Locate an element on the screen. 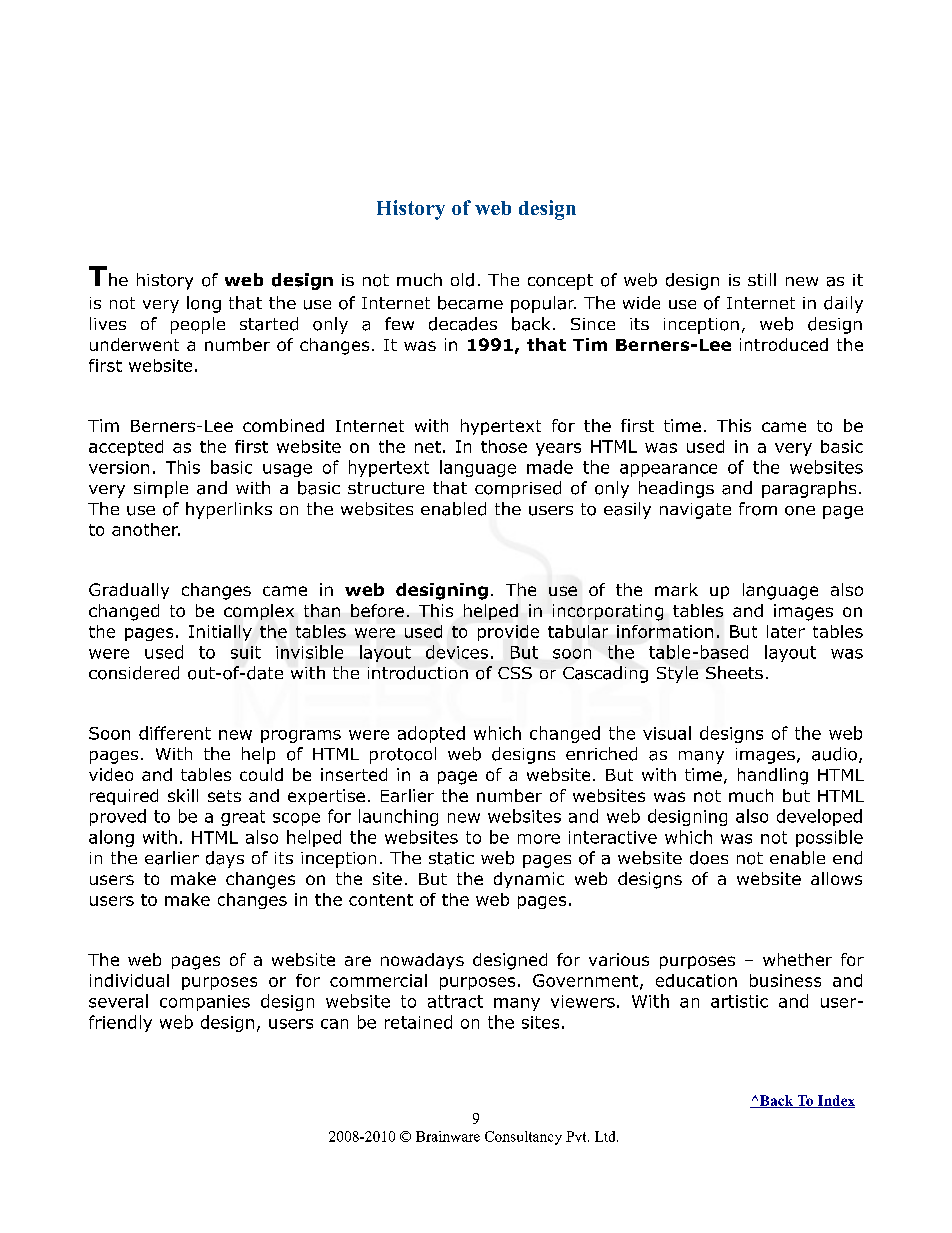 The image size is (952, 1233). different is located at coordinates (175, 733).
